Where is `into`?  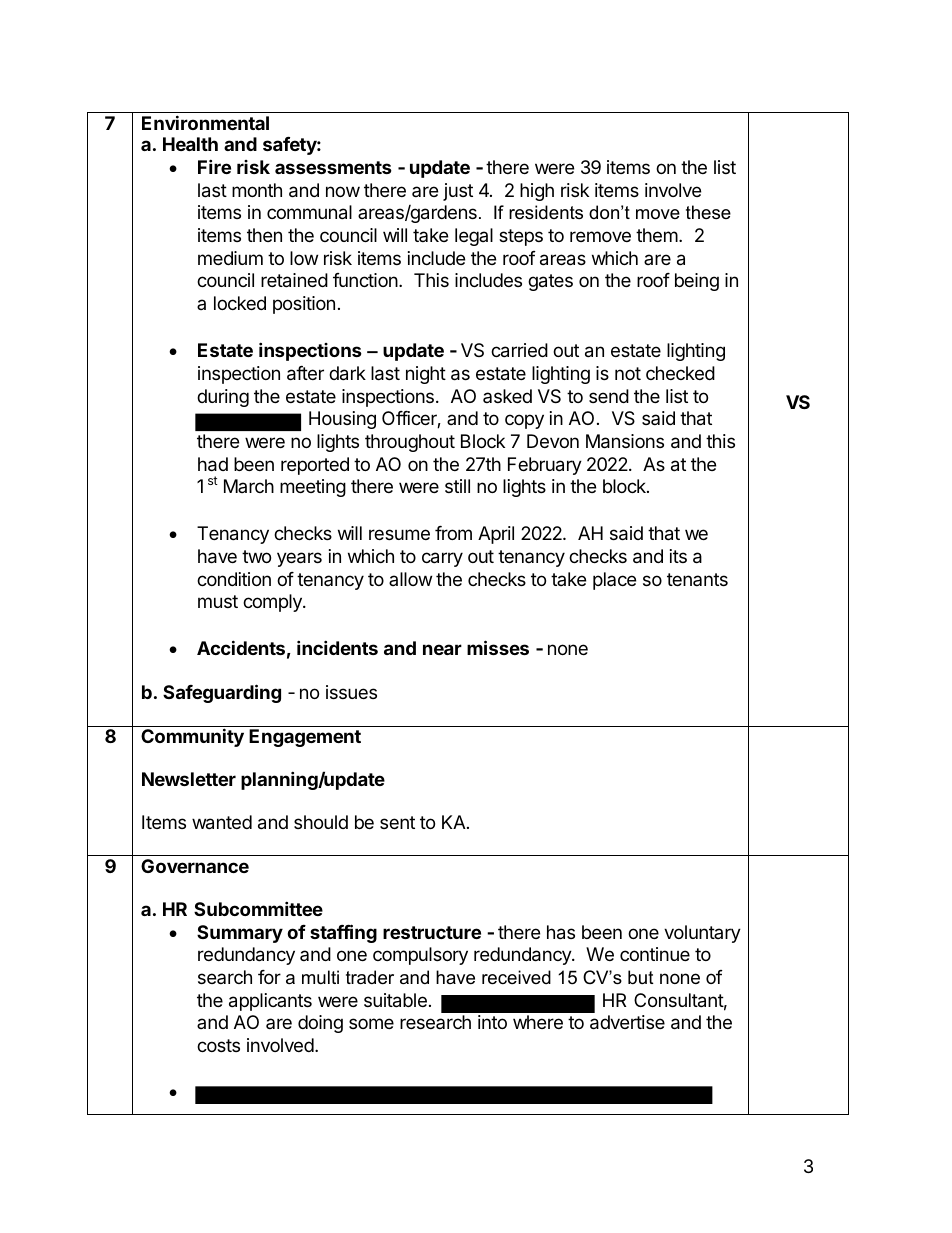 into is located at coordinates (492, 1022).
